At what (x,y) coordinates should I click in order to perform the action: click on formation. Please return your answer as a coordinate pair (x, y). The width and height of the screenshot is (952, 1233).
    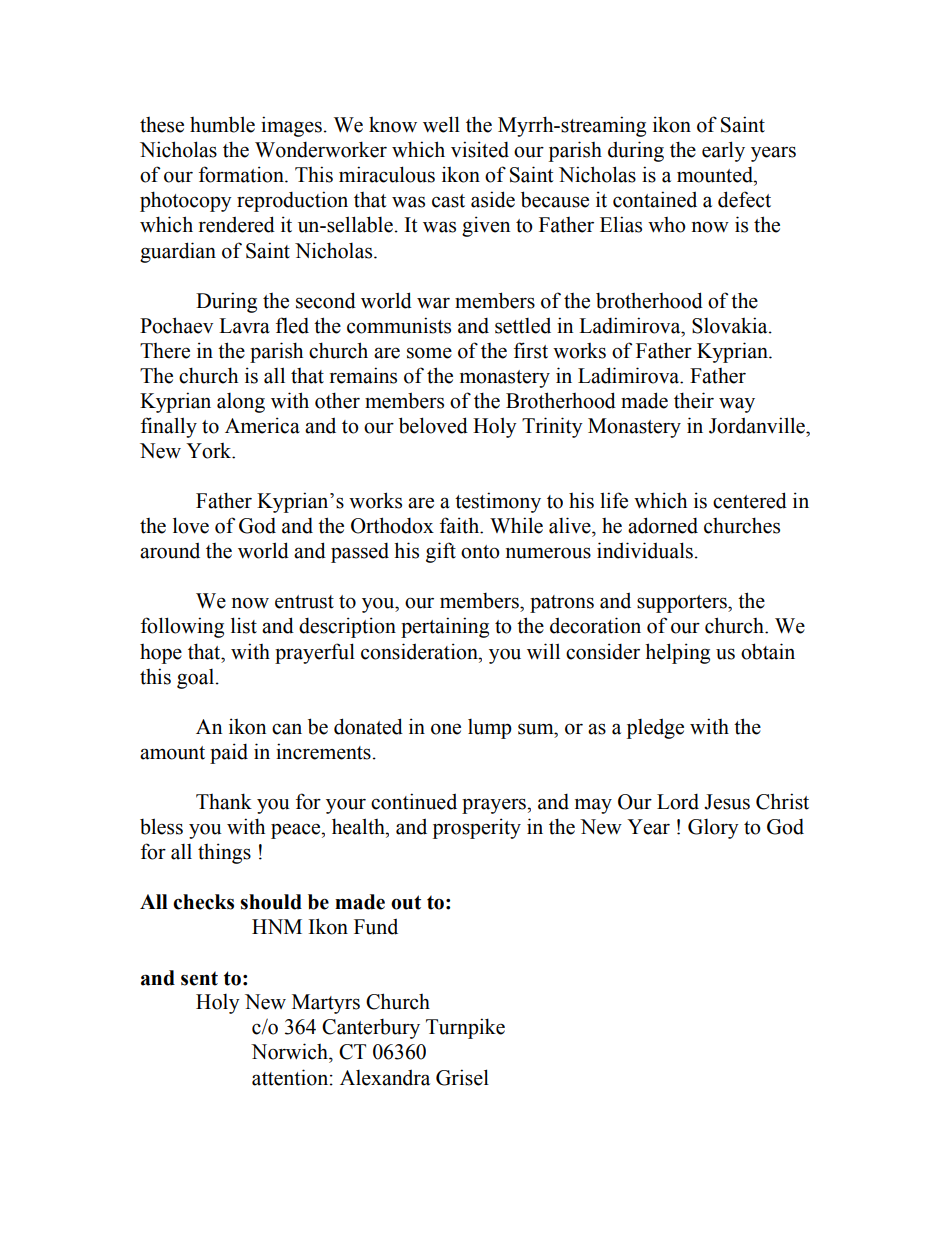
    Looking at the image, I should click on (242, 174).
